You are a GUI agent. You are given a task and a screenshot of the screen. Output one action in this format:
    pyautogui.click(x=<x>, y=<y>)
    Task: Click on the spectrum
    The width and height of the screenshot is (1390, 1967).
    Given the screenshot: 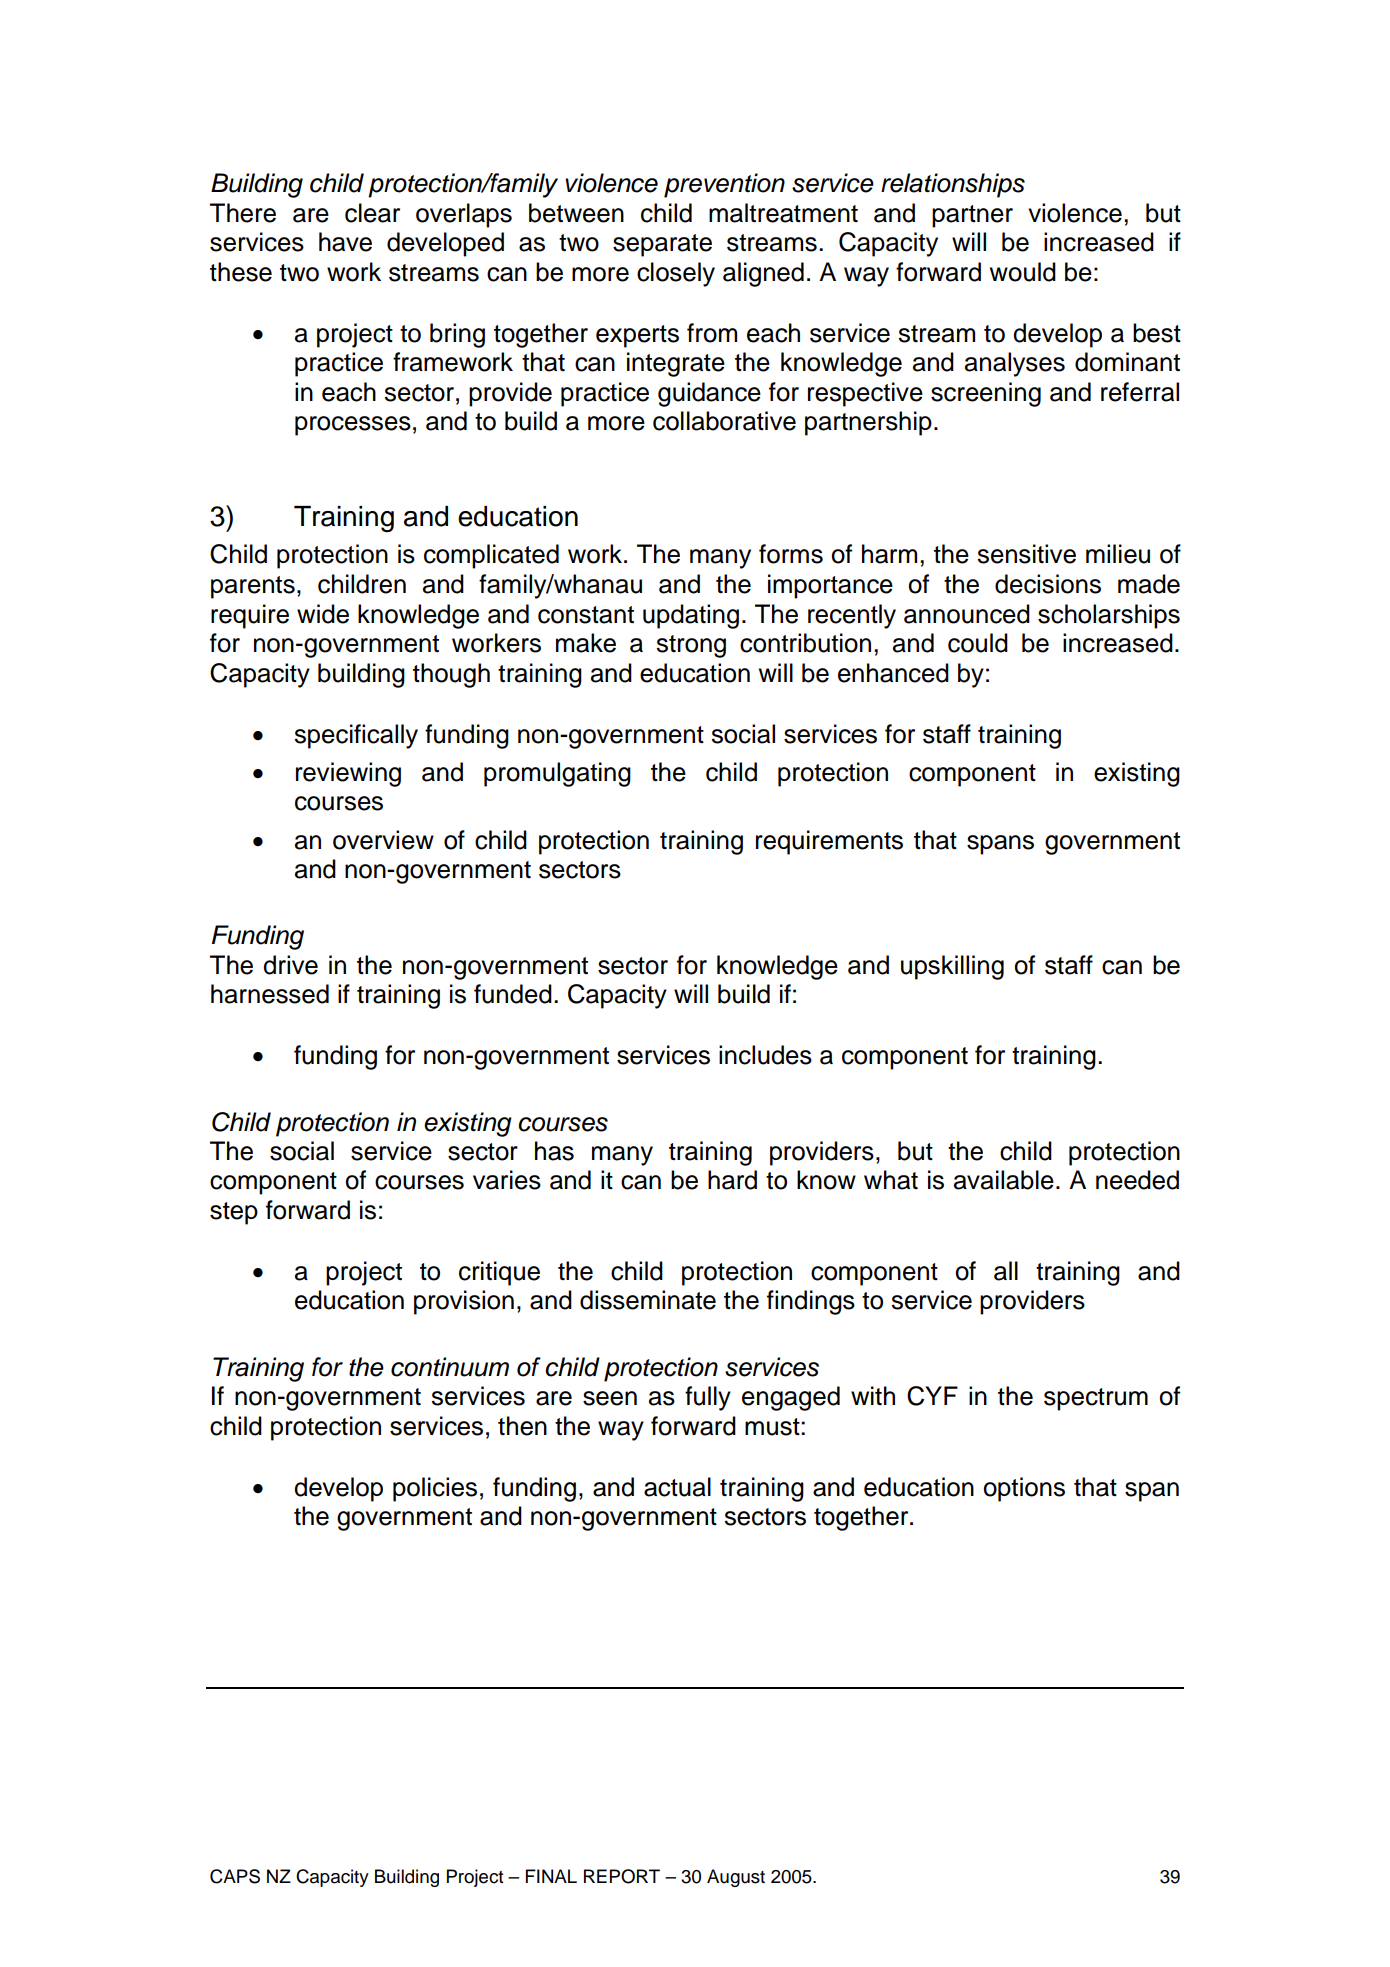 What is the action you would take?
    pyautogui.click(x=1096, y=1399)
